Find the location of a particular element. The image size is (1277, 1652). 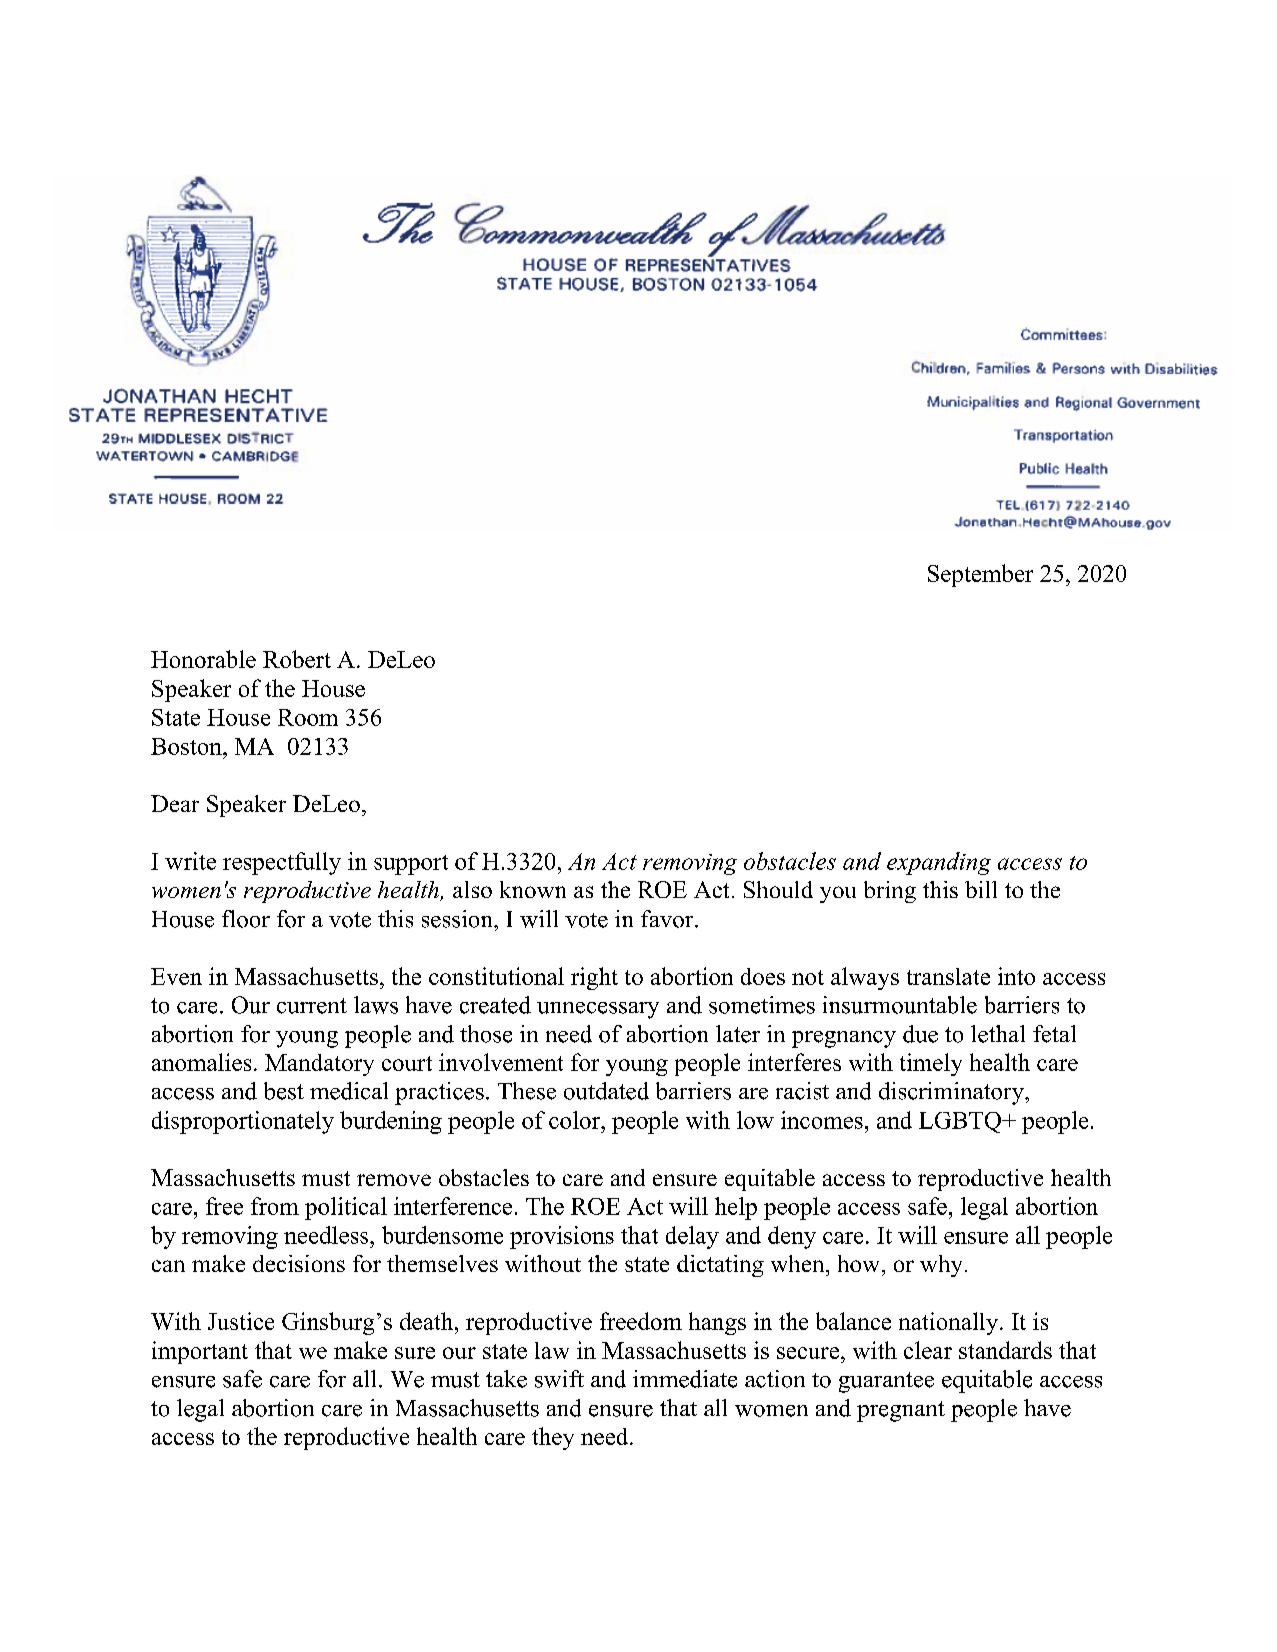

outdated is located at coordinates (606, 1091).
